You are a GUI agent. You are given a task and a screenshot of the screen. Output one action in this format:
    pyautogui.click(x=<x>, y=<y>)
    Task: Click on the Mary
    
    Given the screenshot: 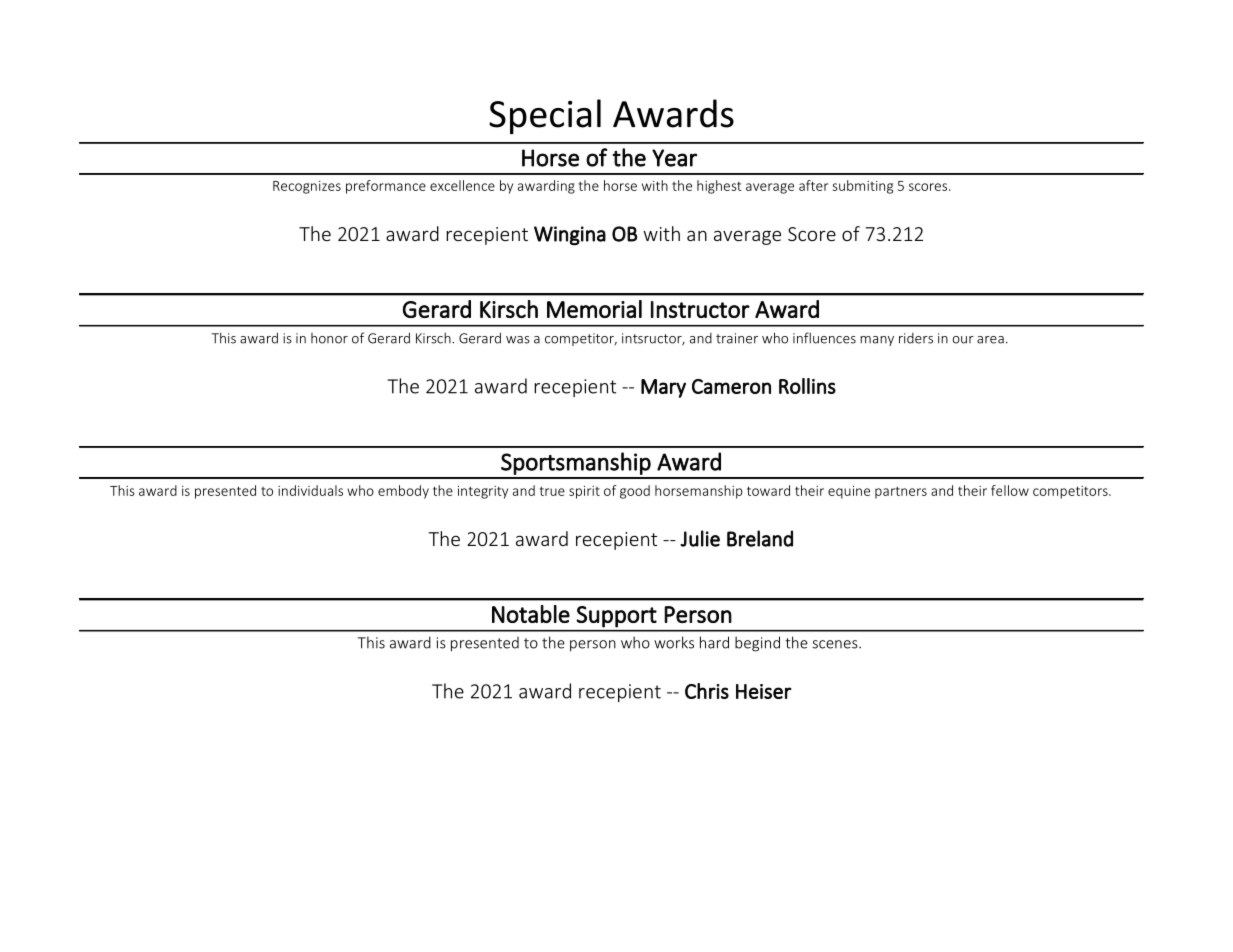 What is the action you would take?
    pyautogui.click(x=663, y=388)
